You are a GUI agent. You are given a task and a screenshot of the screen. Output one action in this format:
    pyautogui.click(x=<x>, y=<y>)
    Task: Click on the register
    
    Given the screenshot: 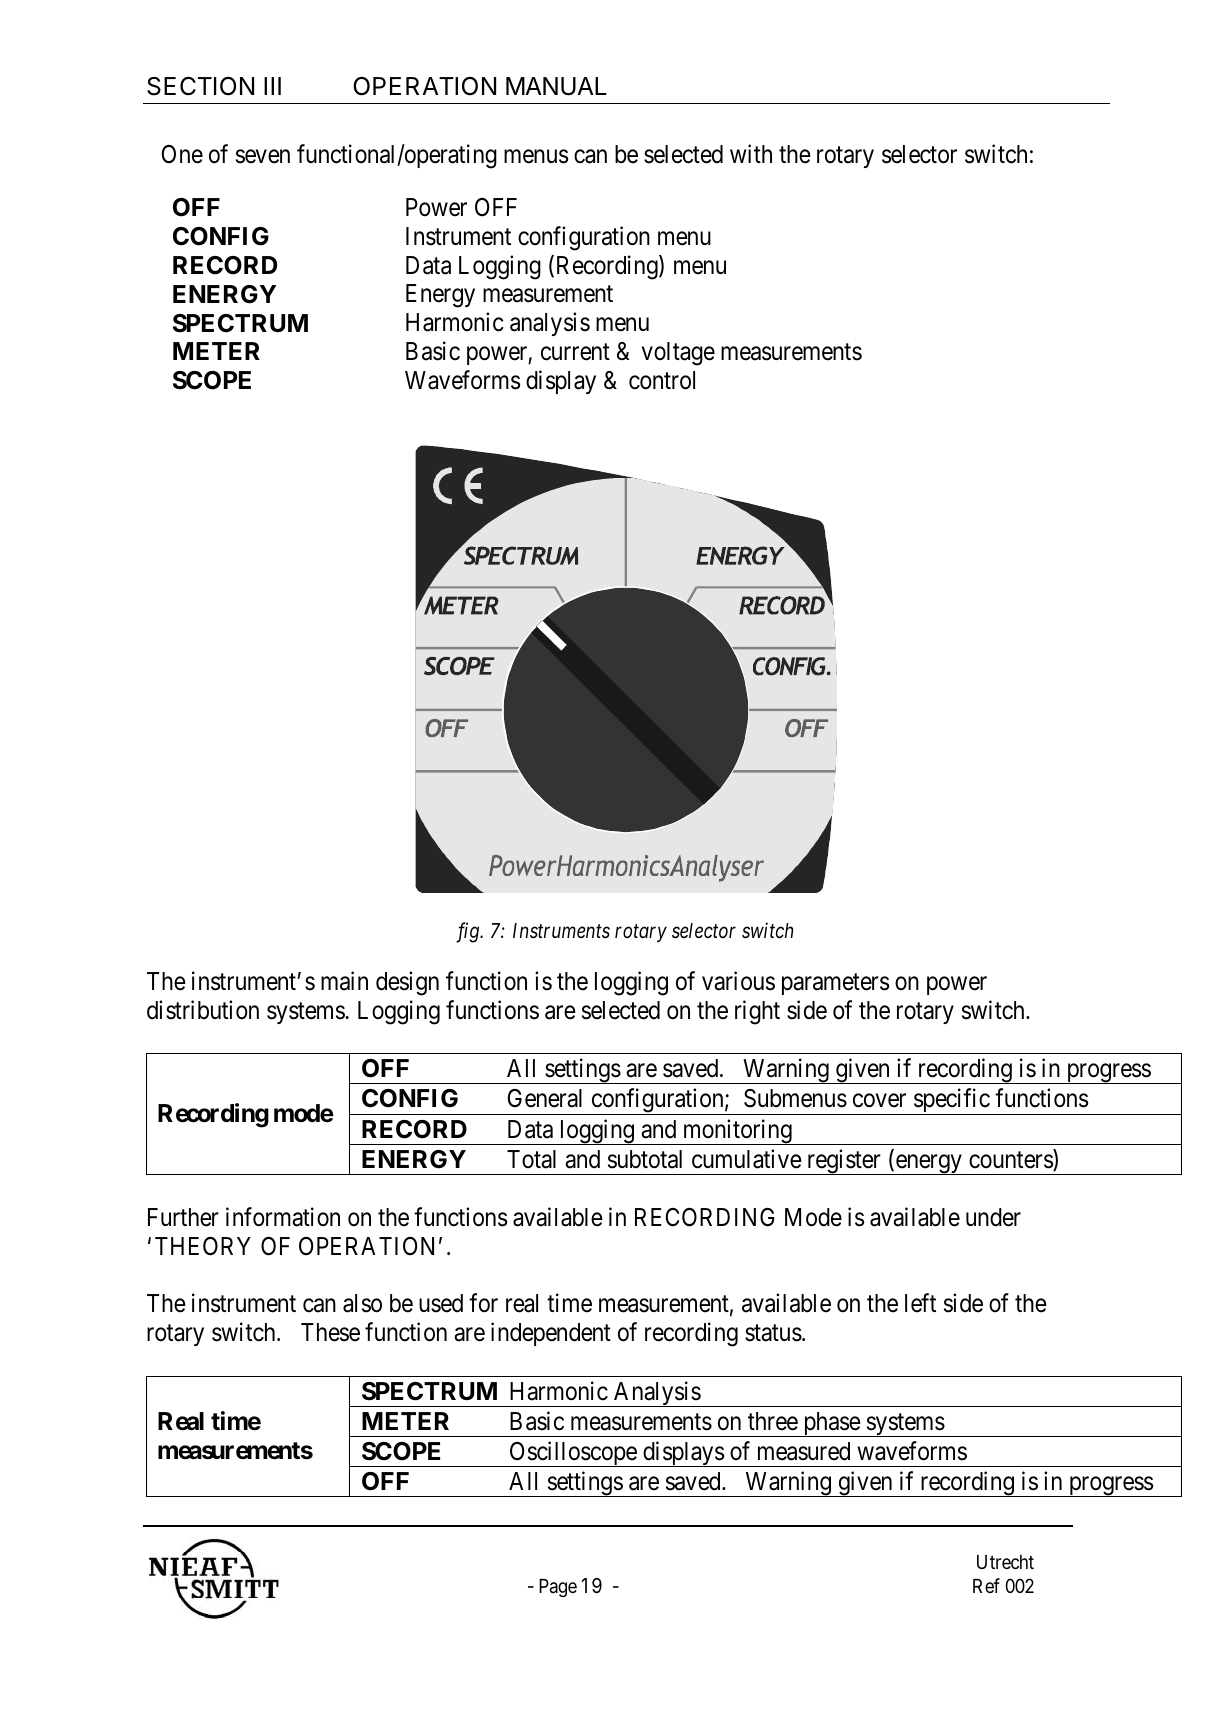 What is the action you would take?
    pyautogui.click(x=843, y=1162)
